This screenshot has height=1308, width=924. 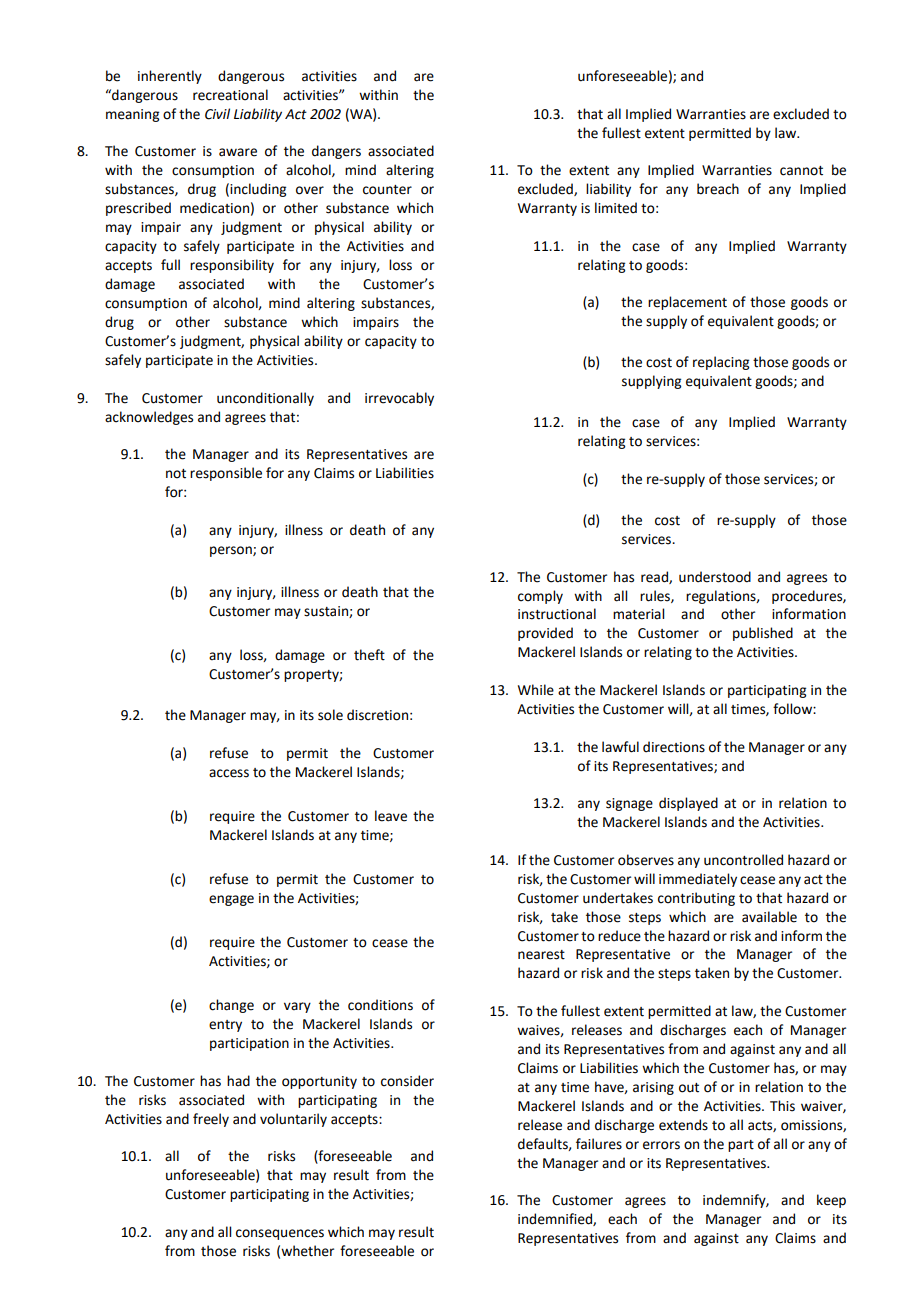 What do you see at coordinates (743, 860) in the screenshot?
I see `uncontrolled` at bounding box center [743, 860].
